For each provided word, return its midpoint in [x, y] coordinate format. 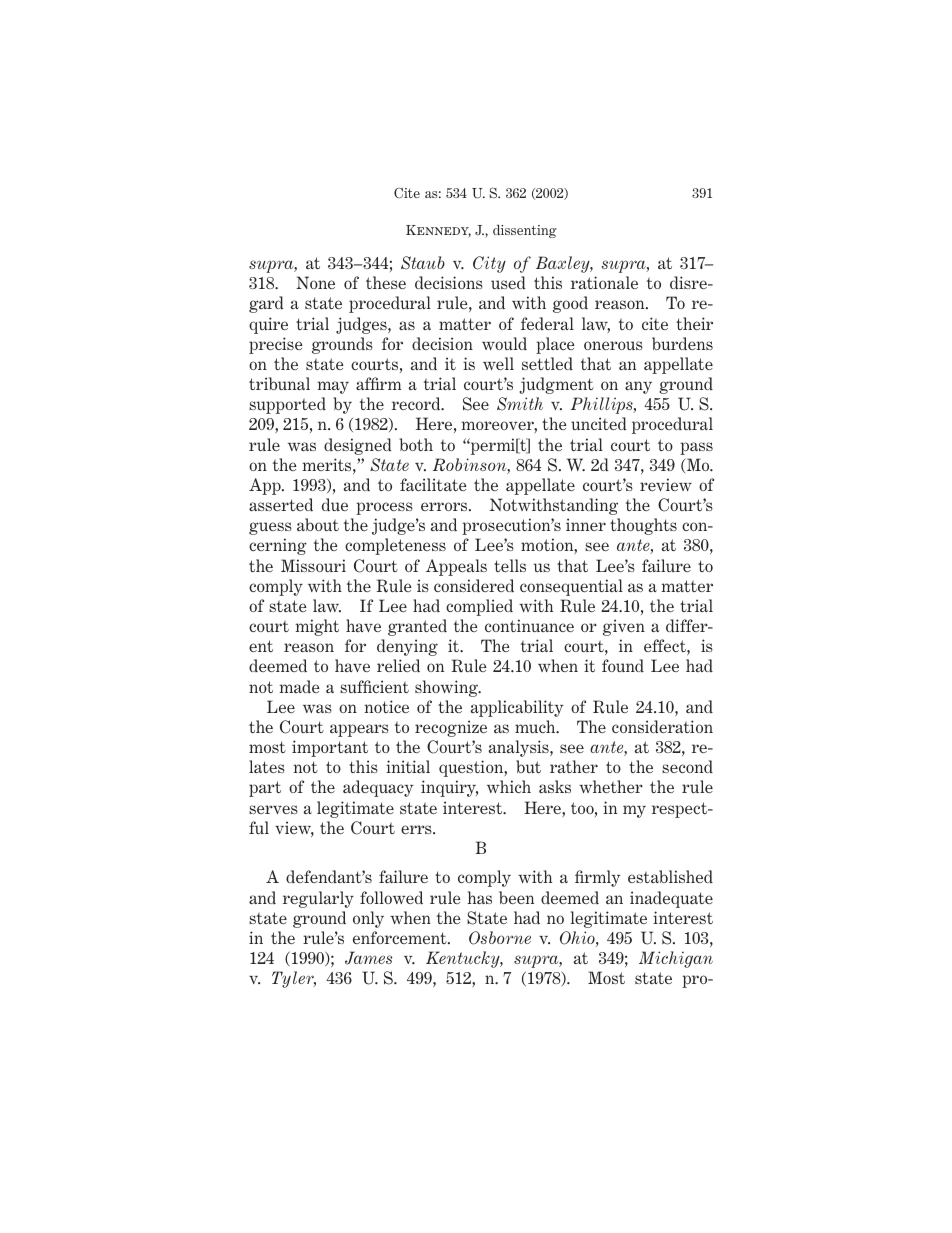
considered [474, 585]
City [489, 264]
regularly [318, 899]
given [624, 627]
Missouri [313, 565]
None [315, 282]
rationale [604, 282]
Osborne [500, 938]
